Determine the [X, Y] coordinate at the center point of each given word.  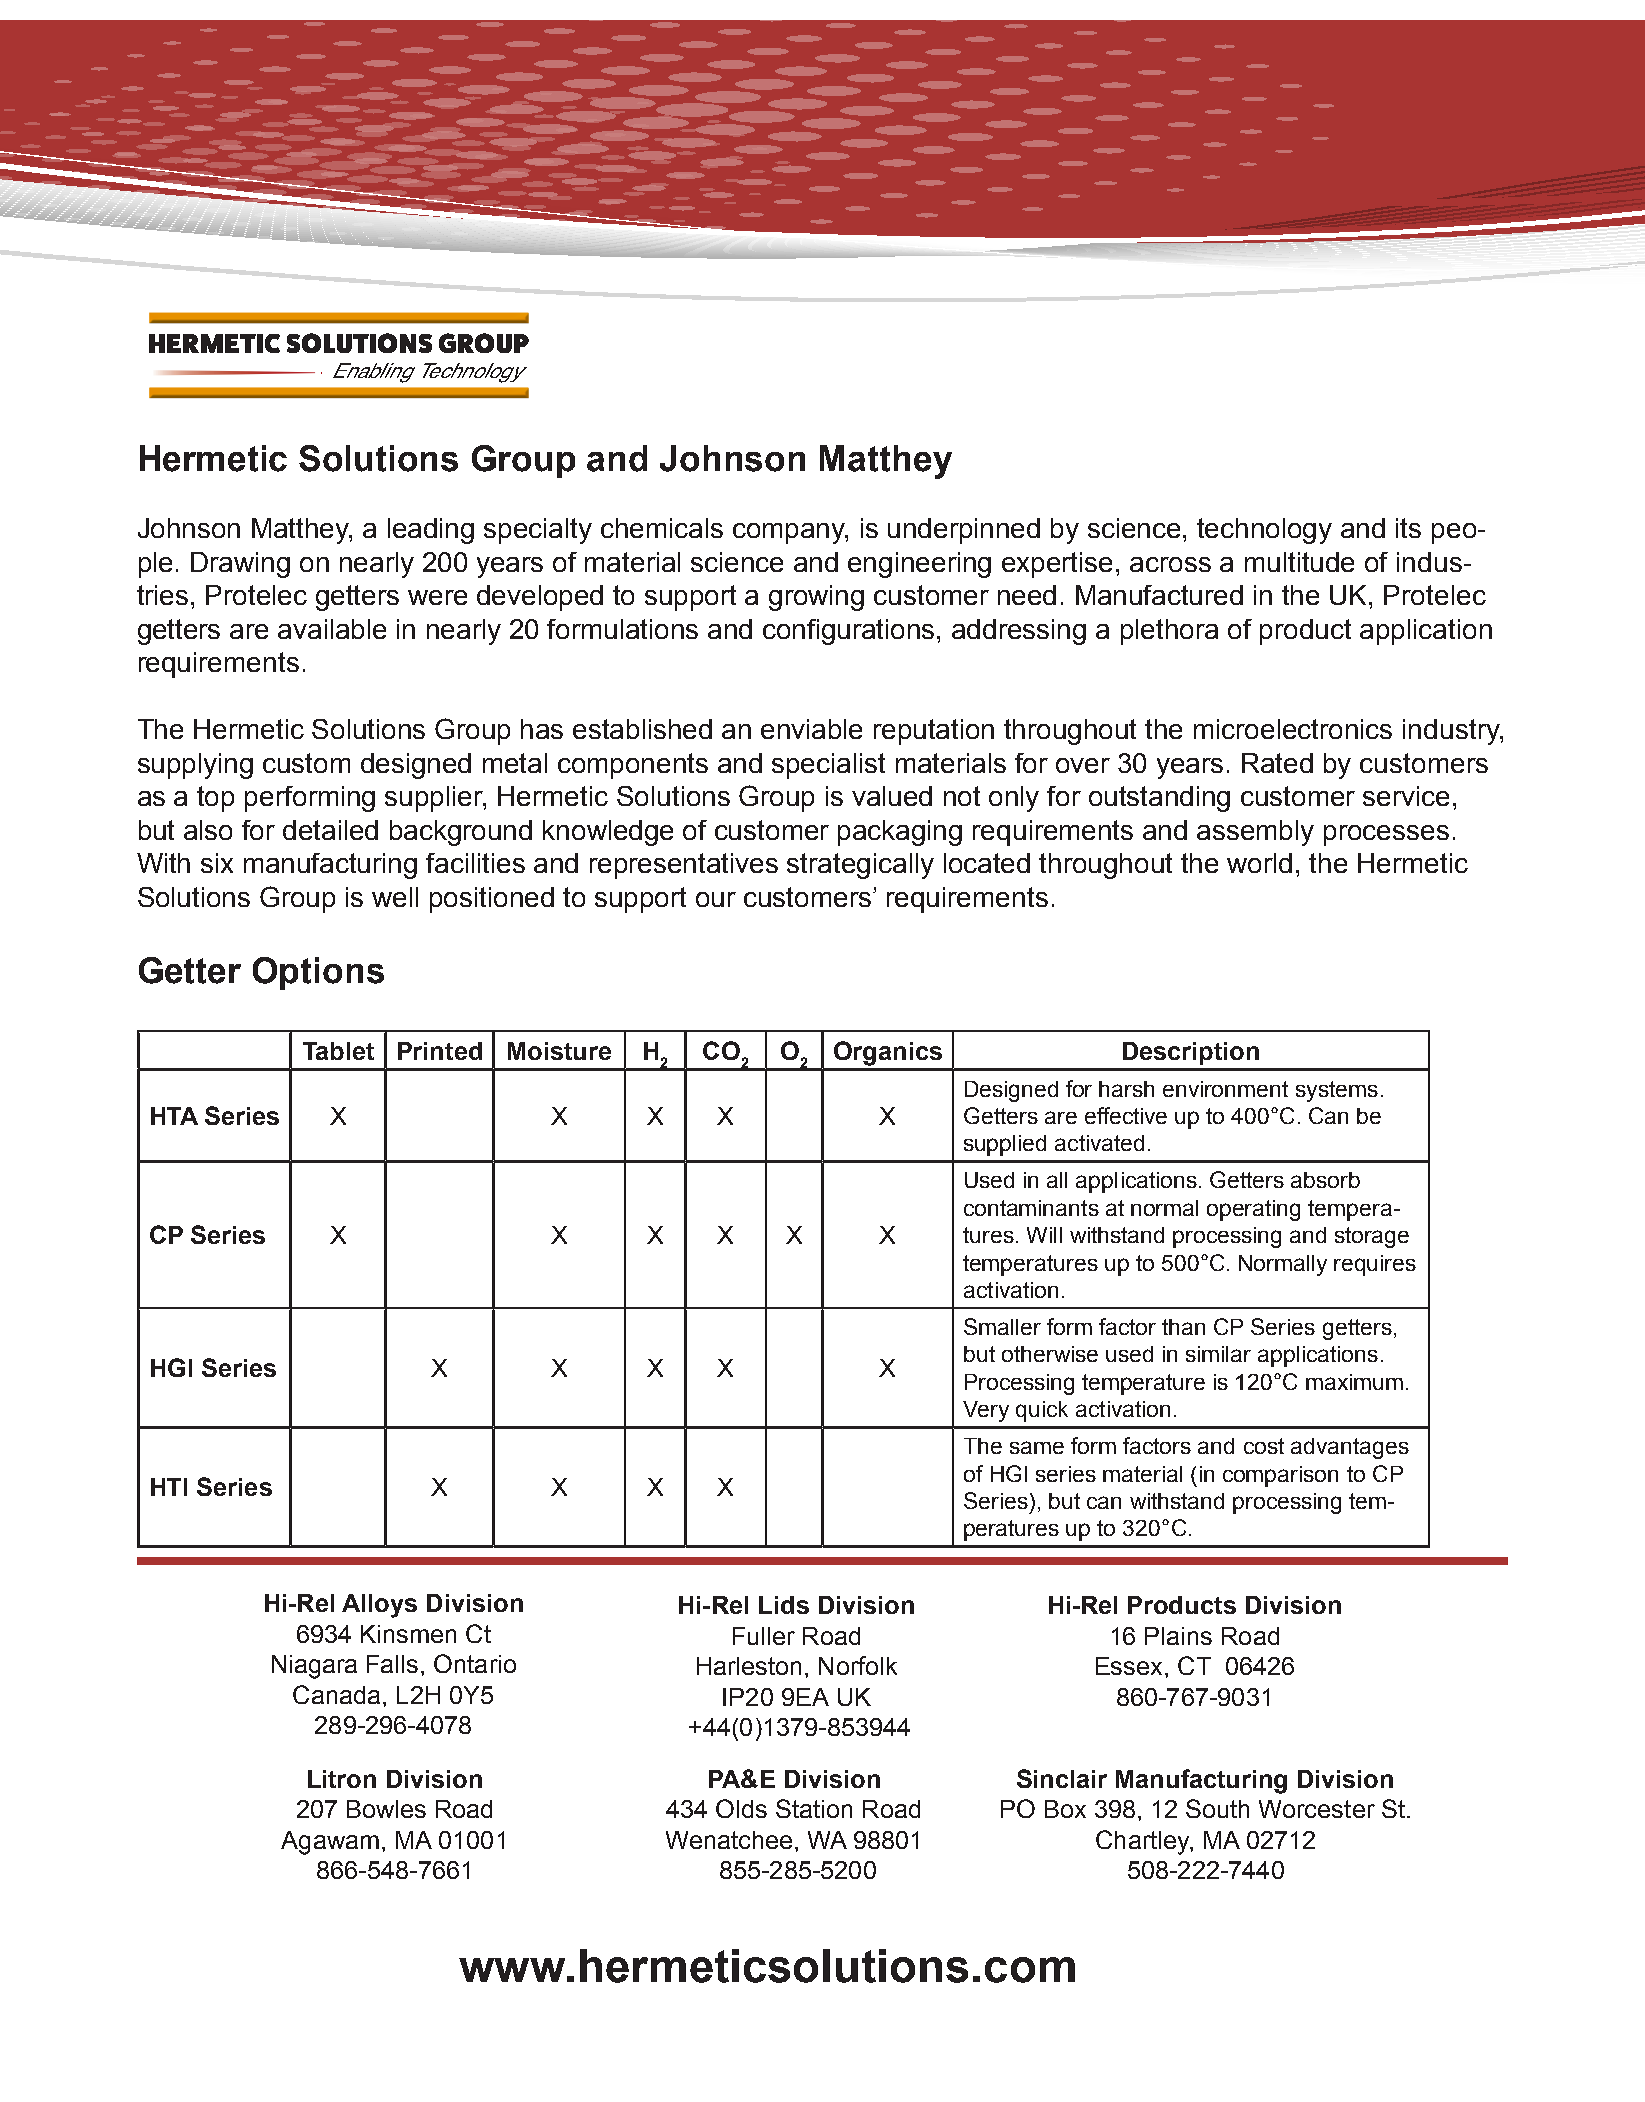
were [437, 597]
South [1217, 1808]
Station [814, 1808]
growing [816, 598]
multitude [1299, 562]
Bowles [386, 1809]
